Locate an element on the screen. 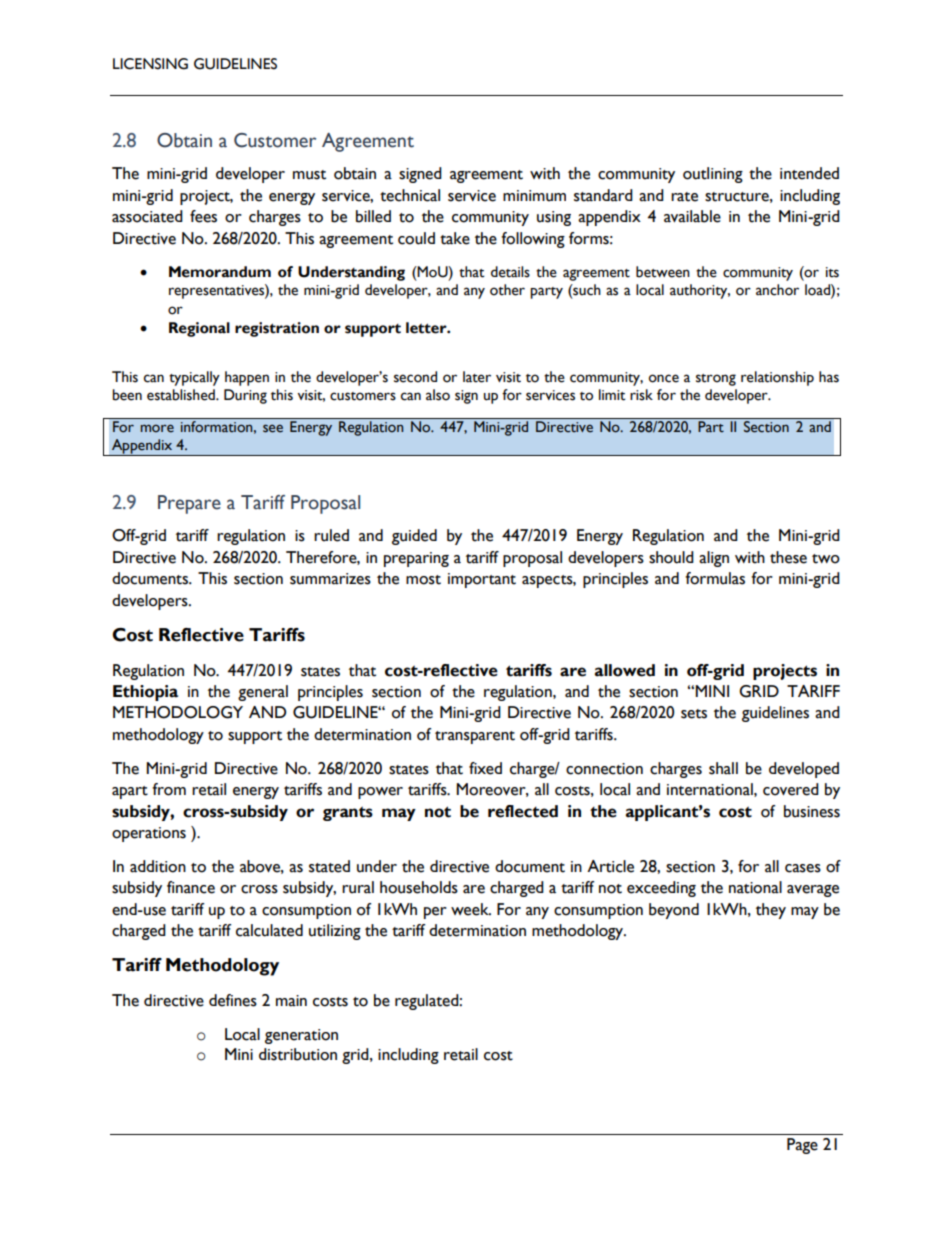 The image size is (952, 1233). cases is located at coordinates (803, 868).
